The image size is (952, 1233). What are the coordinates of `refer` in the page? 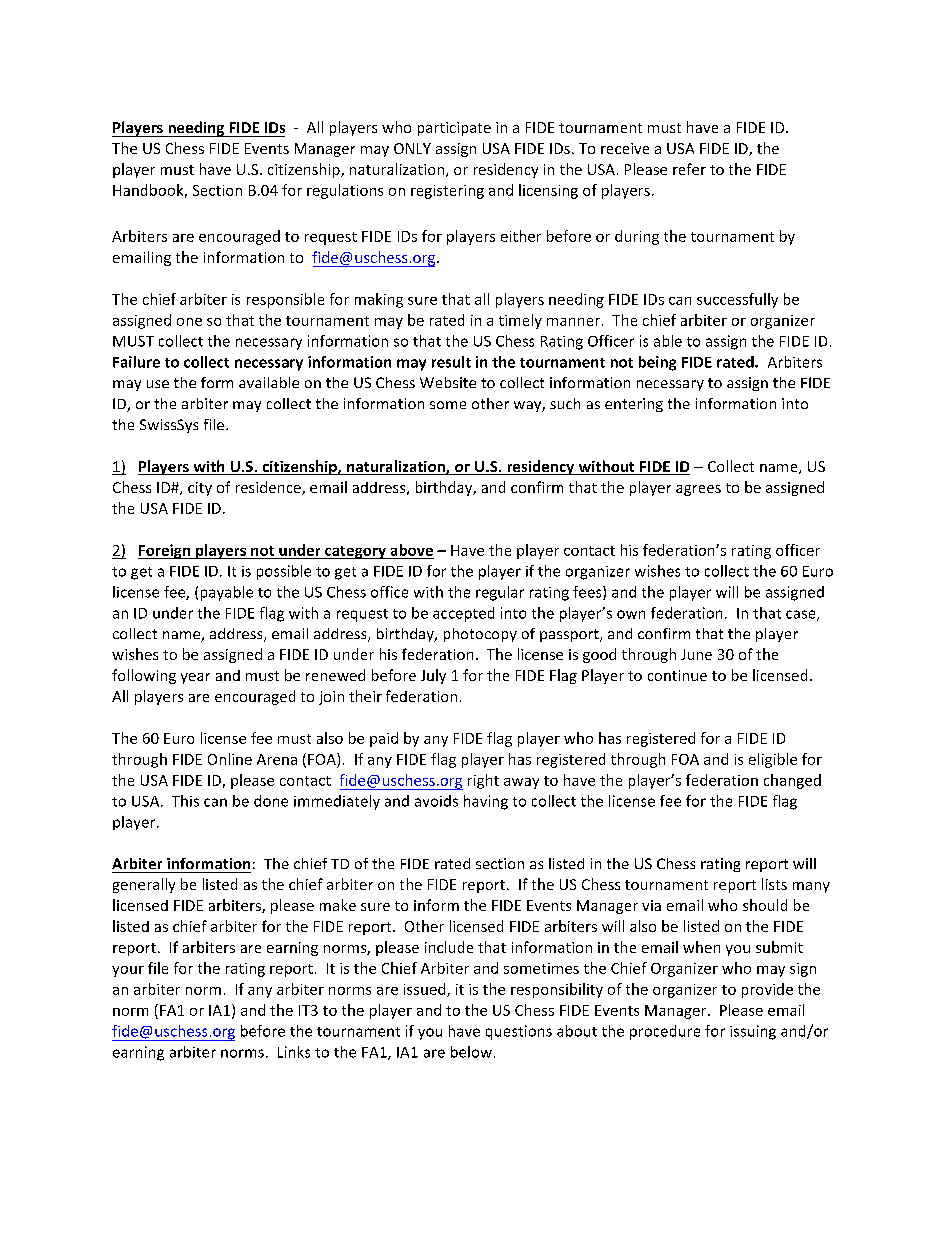 It's located at (689, 169).
